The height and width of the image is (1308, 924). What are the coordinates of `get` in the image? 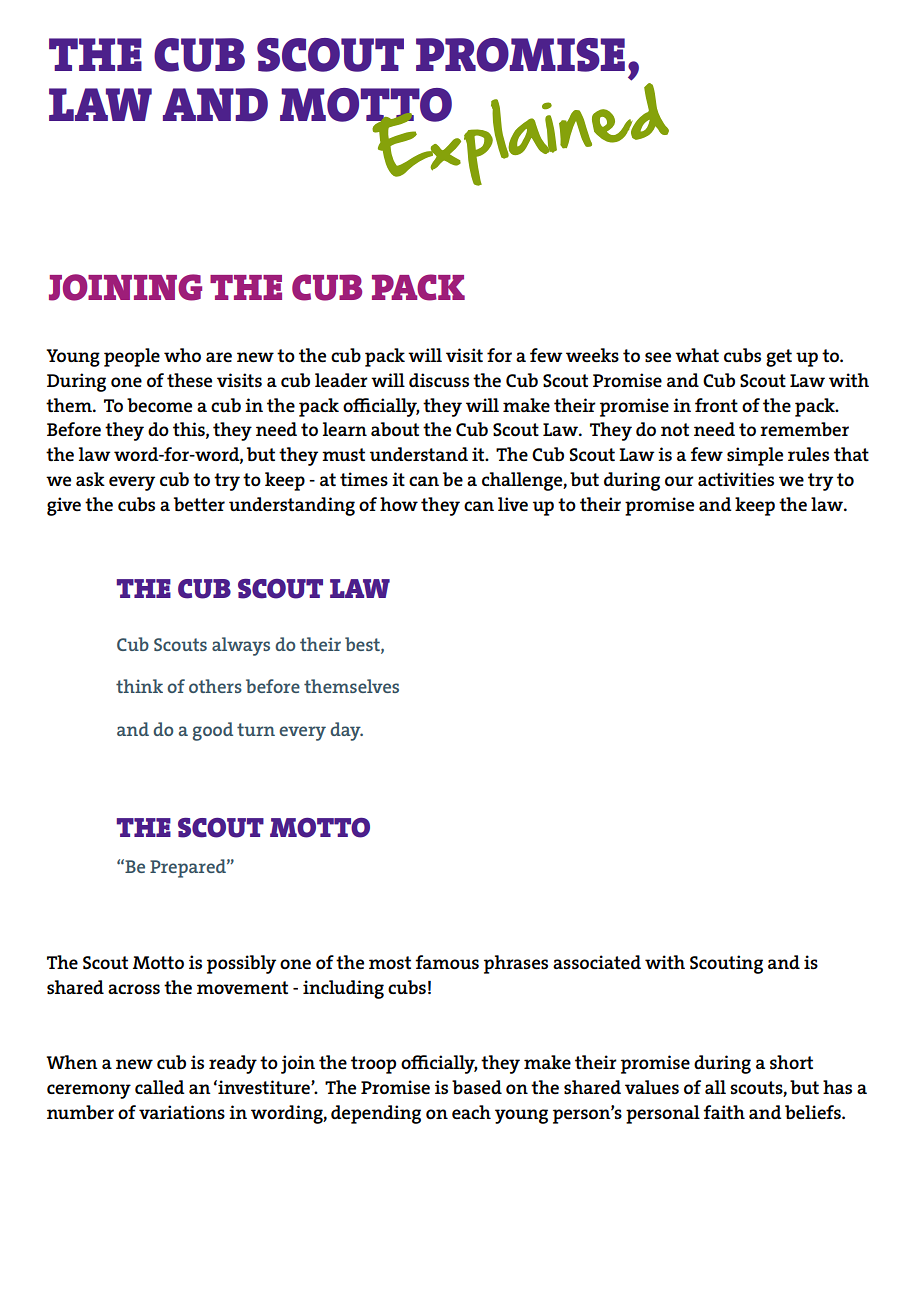 It's located at (779, 358).
